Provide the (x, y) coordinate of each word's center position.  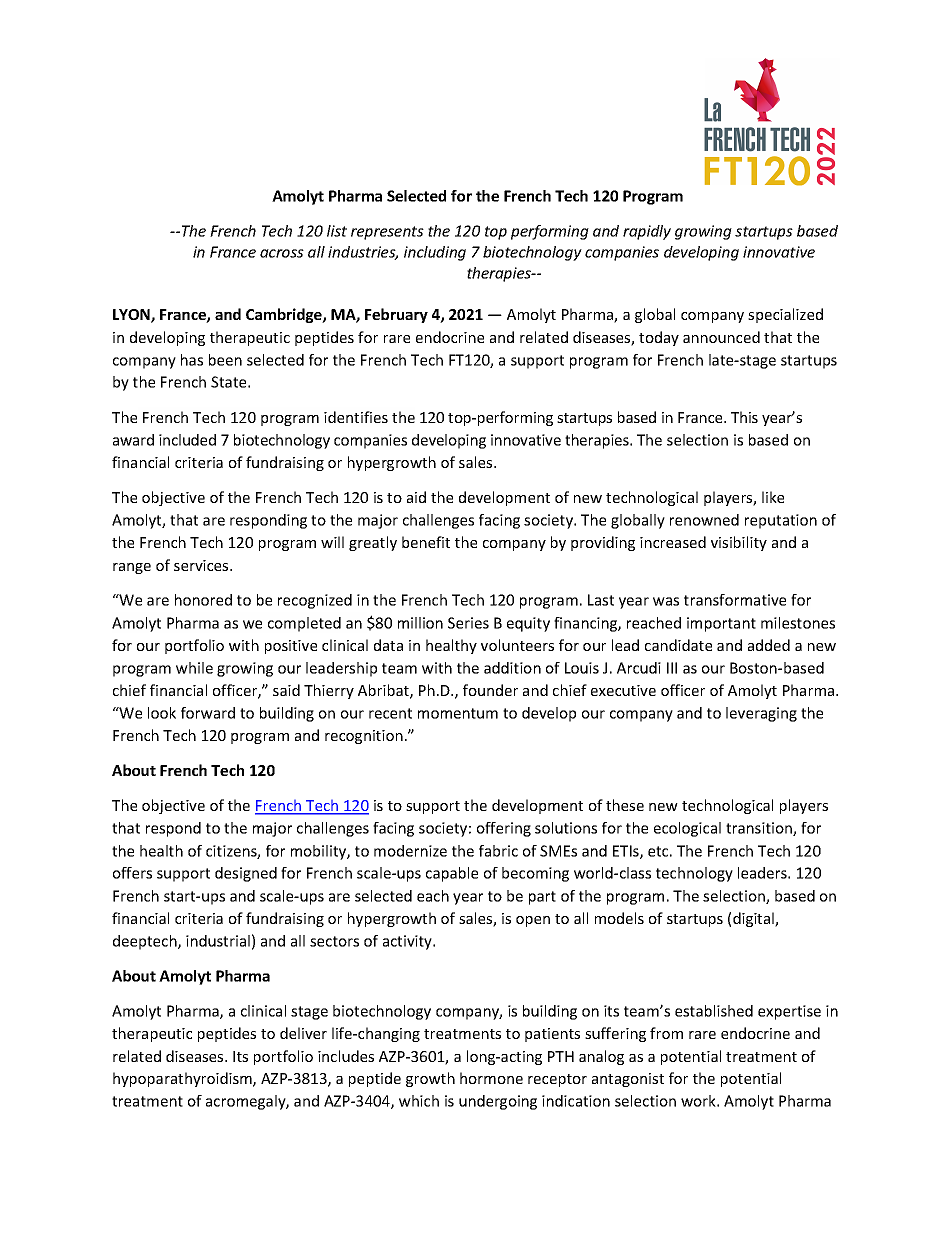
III (672, 668)
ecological (687, 829)
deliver (303, 1033)
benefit (426, 542)
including (435, 253)
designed (246, 874)
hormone (491, 1078)
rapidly (647, 232)
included (187, 440)
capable (452, 874)
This (744, 417)
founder (490, 690)
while (194, 668)
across (282, 253)
